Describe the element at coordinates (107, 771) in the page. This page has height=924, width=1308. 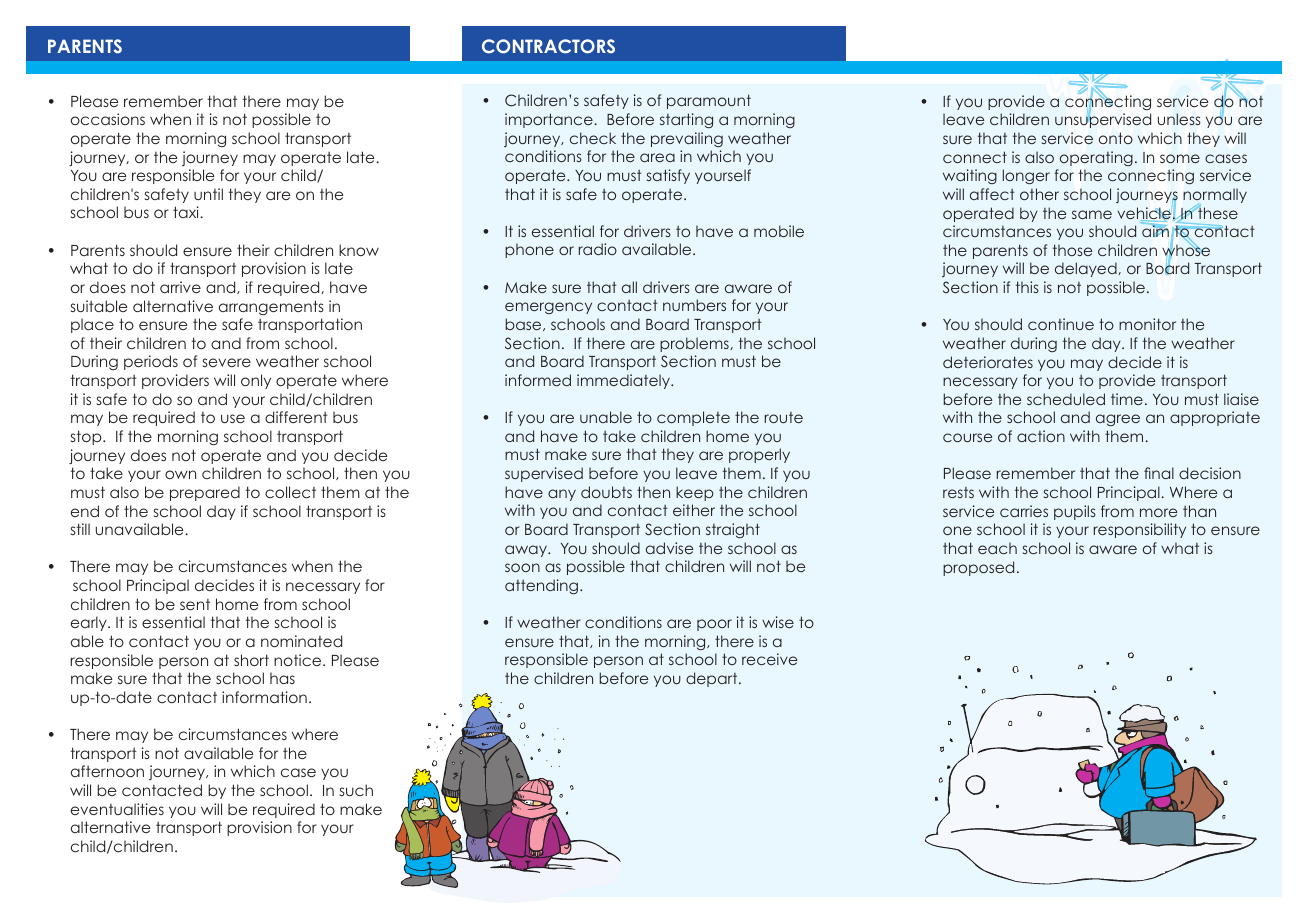
I see `afternoon` at that location.
